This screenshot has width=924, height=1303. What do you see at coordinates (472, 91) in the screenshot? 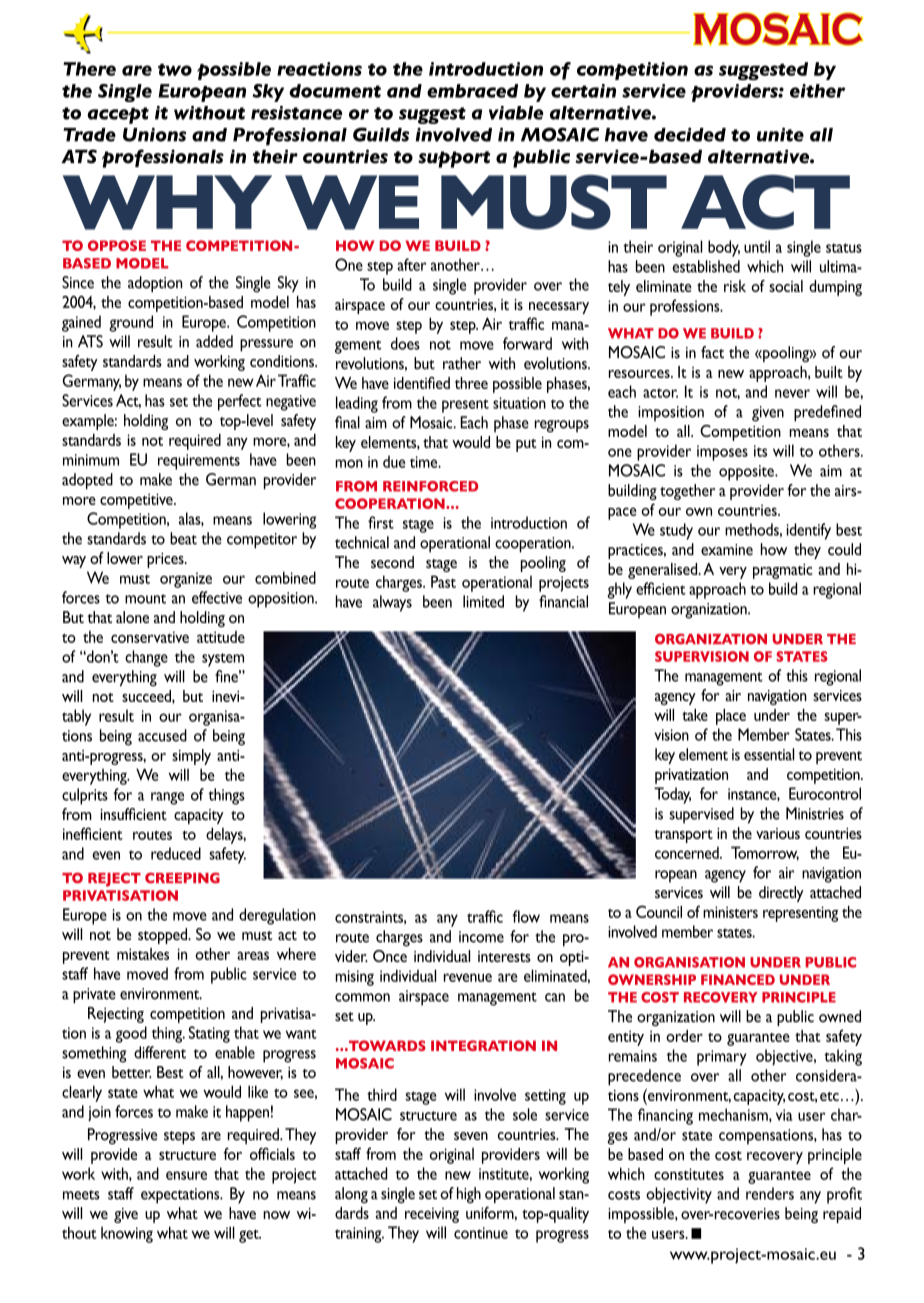
I see `embraced` at bounding box center [472, 91].
